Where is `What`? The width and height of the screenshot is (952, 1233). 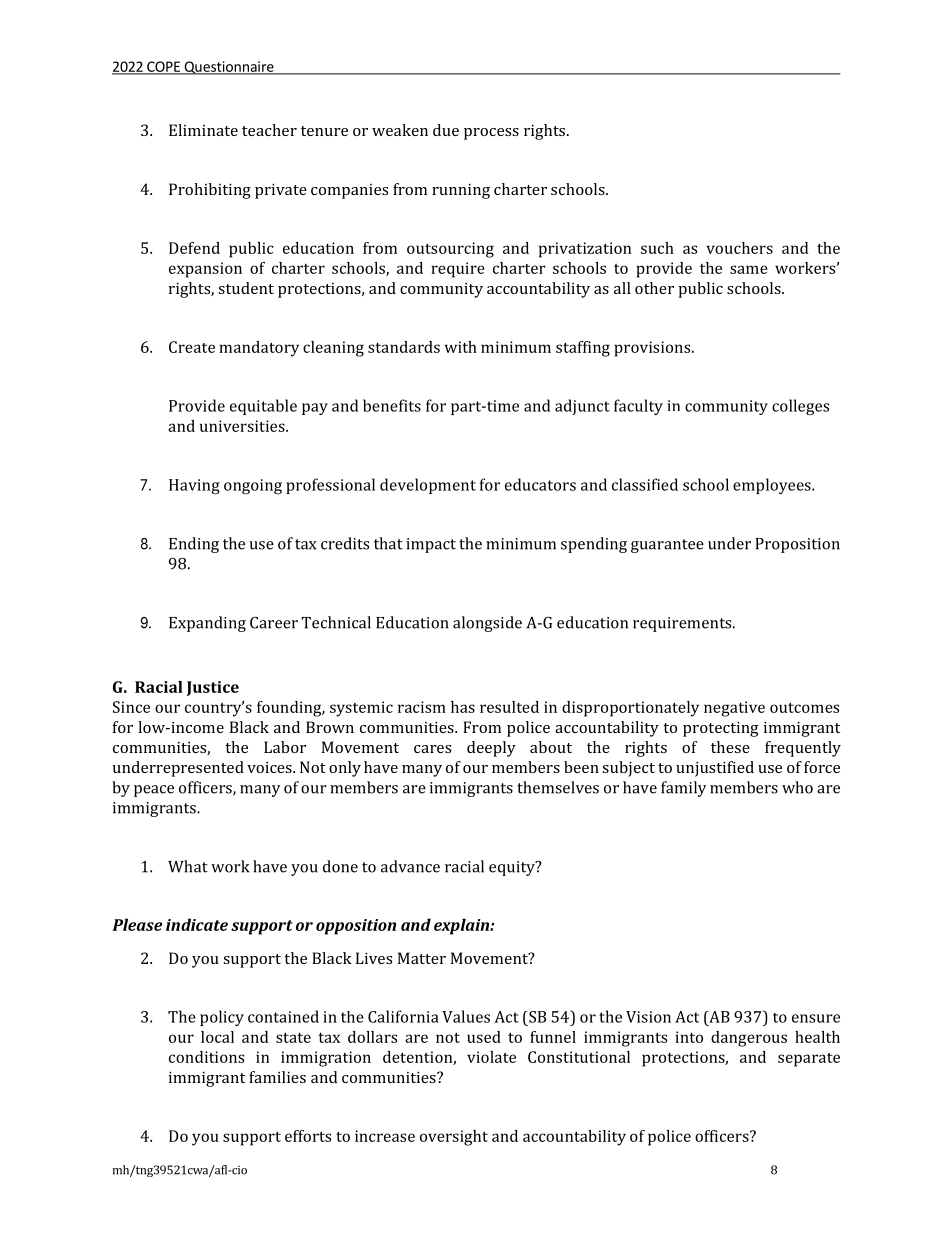 What is located at coordinates (188, 866).
